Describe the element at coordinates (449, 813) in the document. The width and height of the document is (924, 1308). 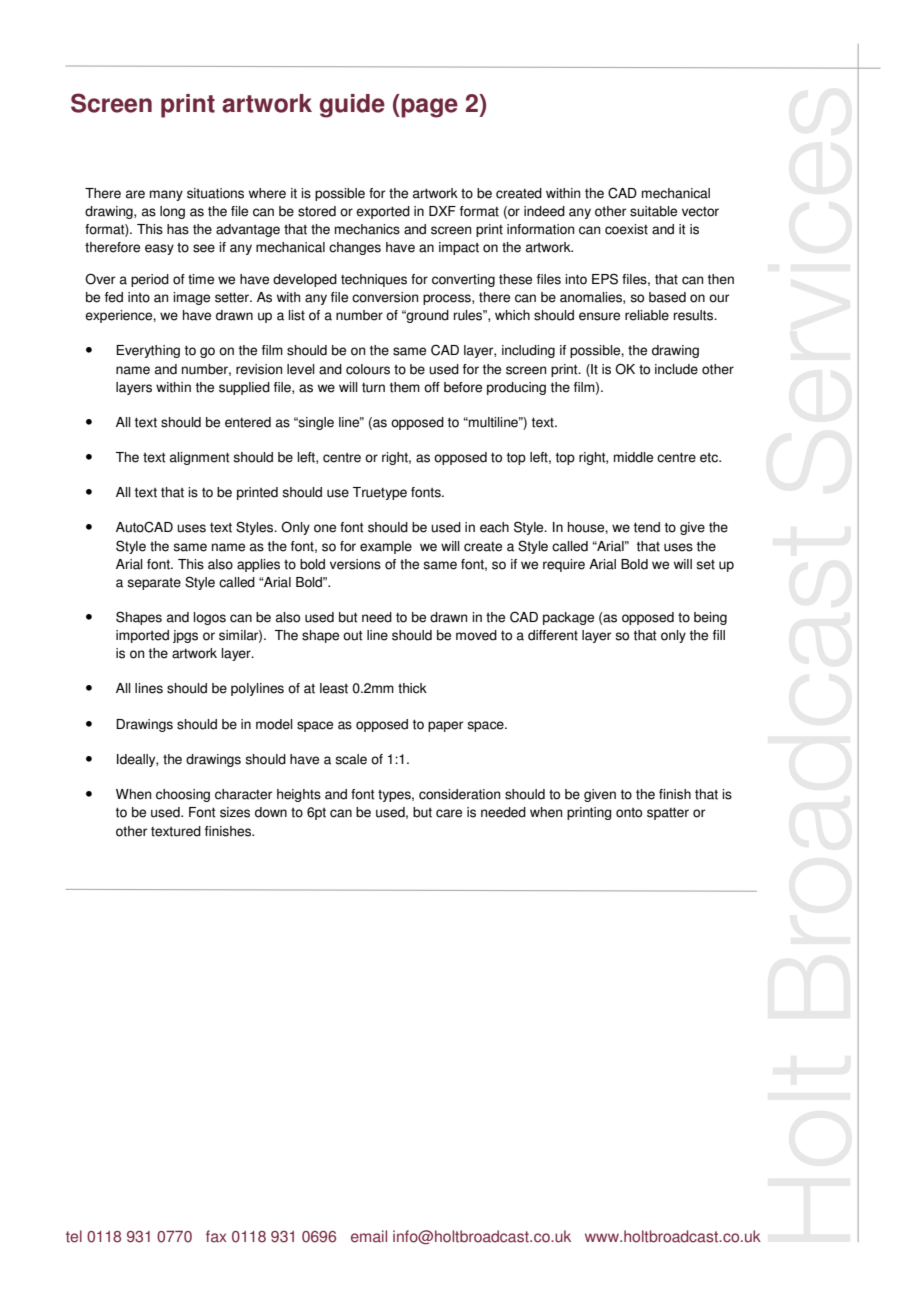
I see `care` at that location.
